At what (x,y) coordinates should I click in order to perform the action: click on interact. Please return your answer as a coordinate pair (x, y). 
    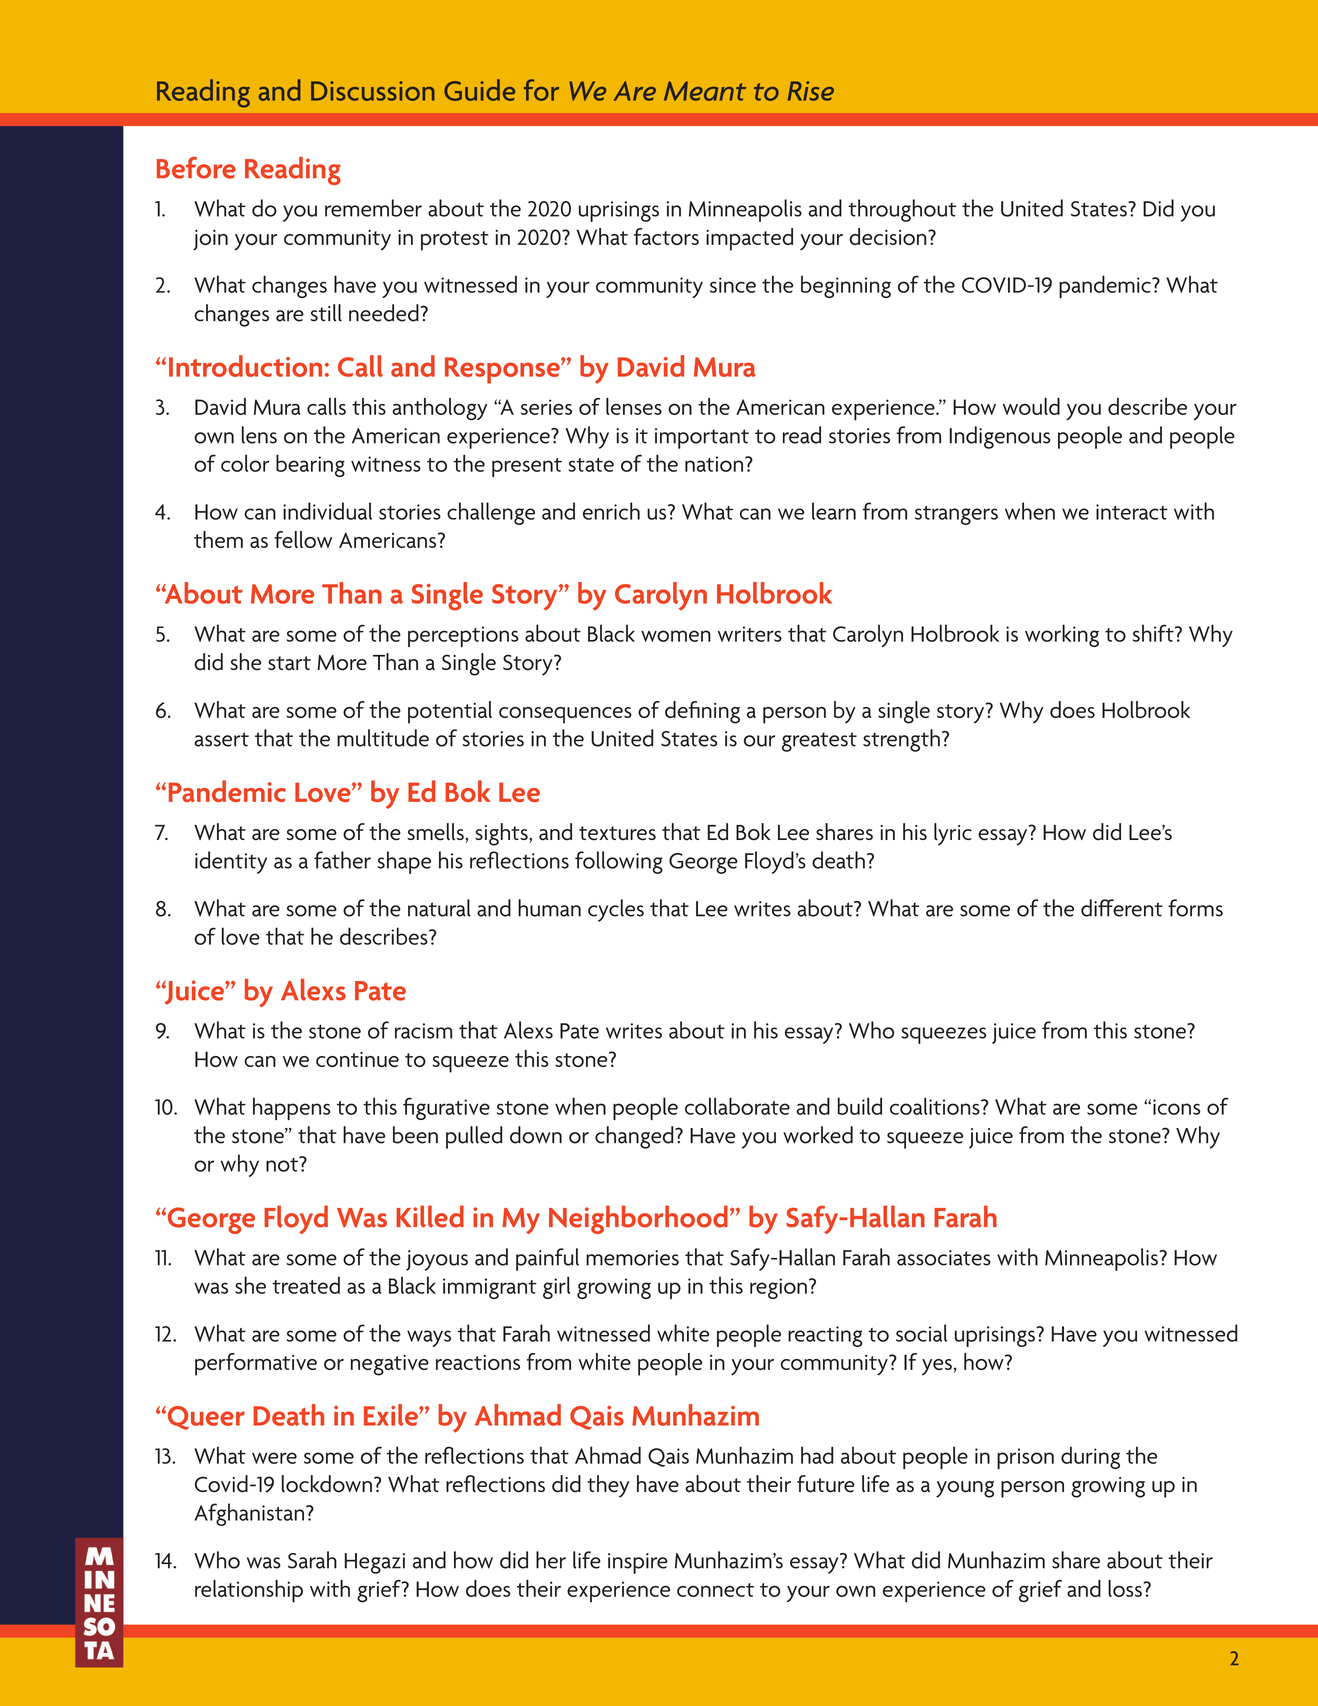
    Looking at the image, I should click on (1132, 512).
